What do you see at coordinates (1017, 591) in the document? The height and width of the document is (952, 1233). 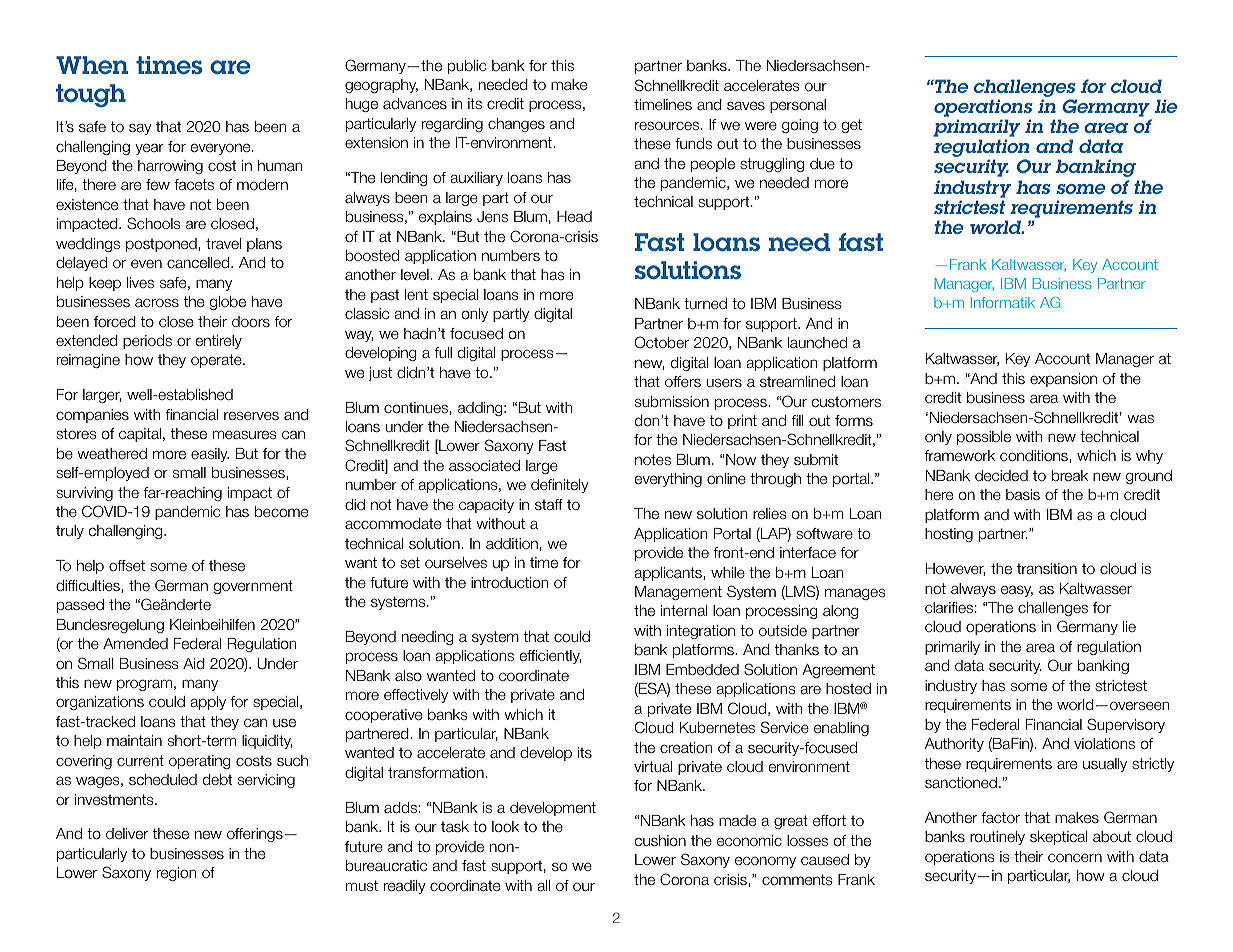 I see `easy` at bounding box center [1017, 591].
